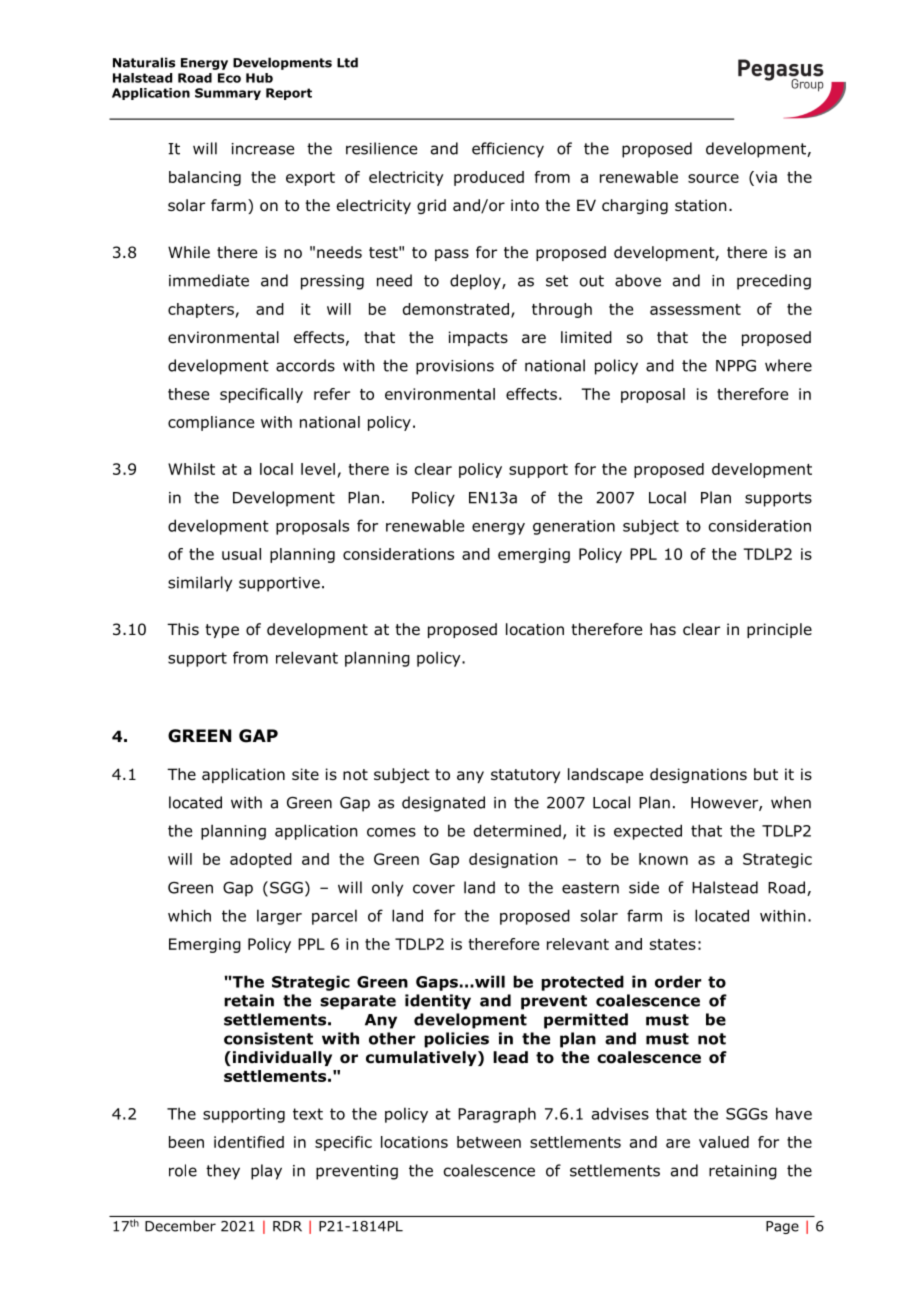  Describe the element at coordinates (228, 94) in the page. I see `Summary` at that location.
